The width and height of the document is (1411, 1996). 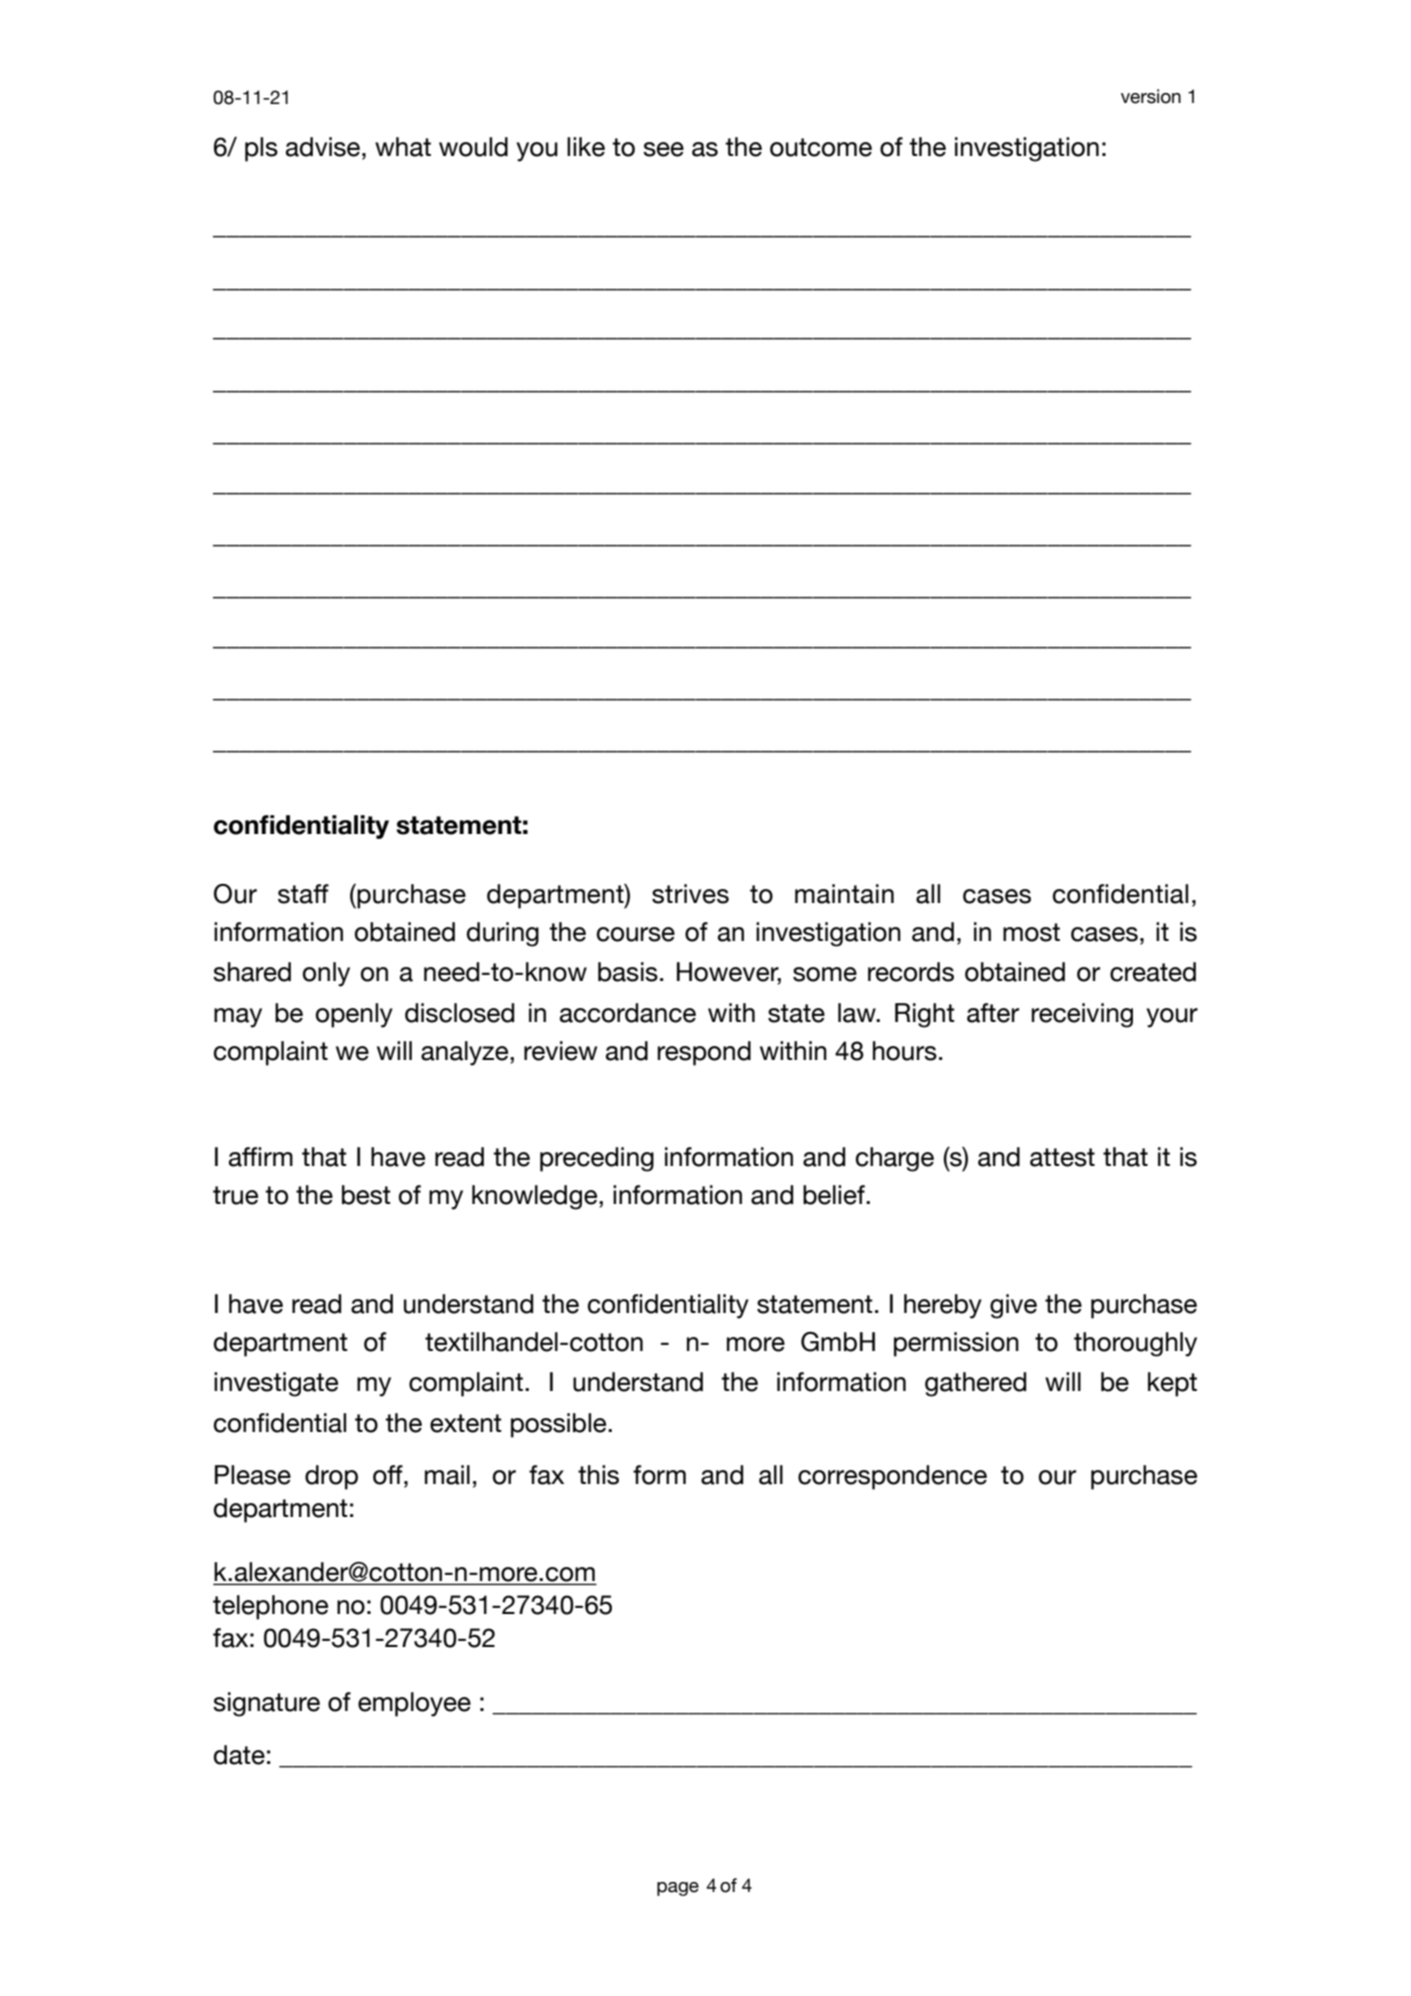 What do you see at coordinates (628, 1013) in the document?
I see `accordance` at bounding box center [628, 1013].
